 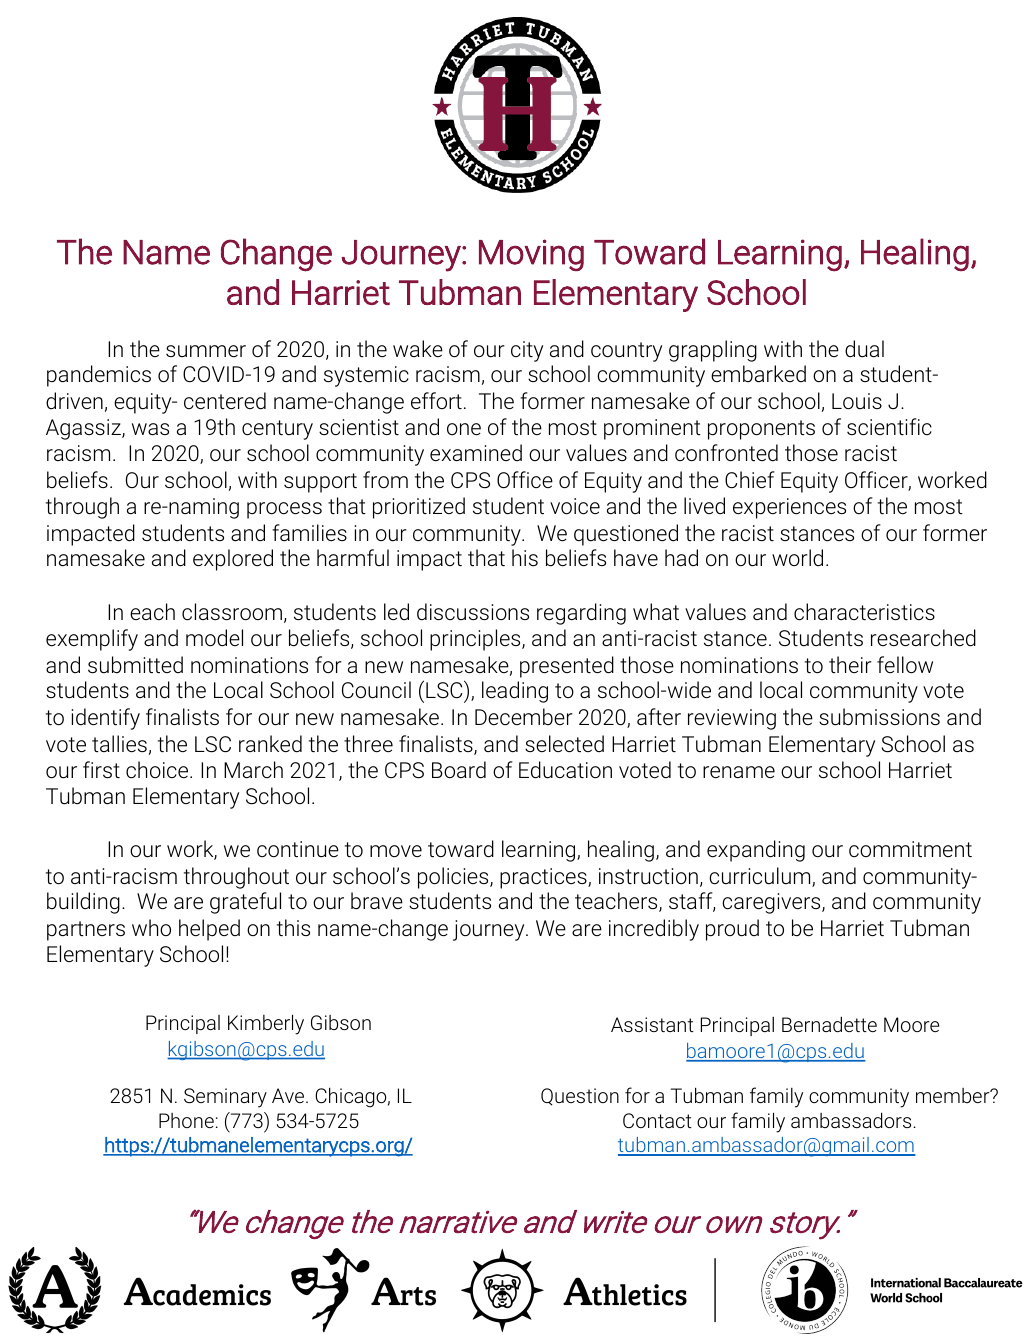 What do you see at coordinates (575, 506) in the page?
I see `voice` at bounding box center [575, 506].
